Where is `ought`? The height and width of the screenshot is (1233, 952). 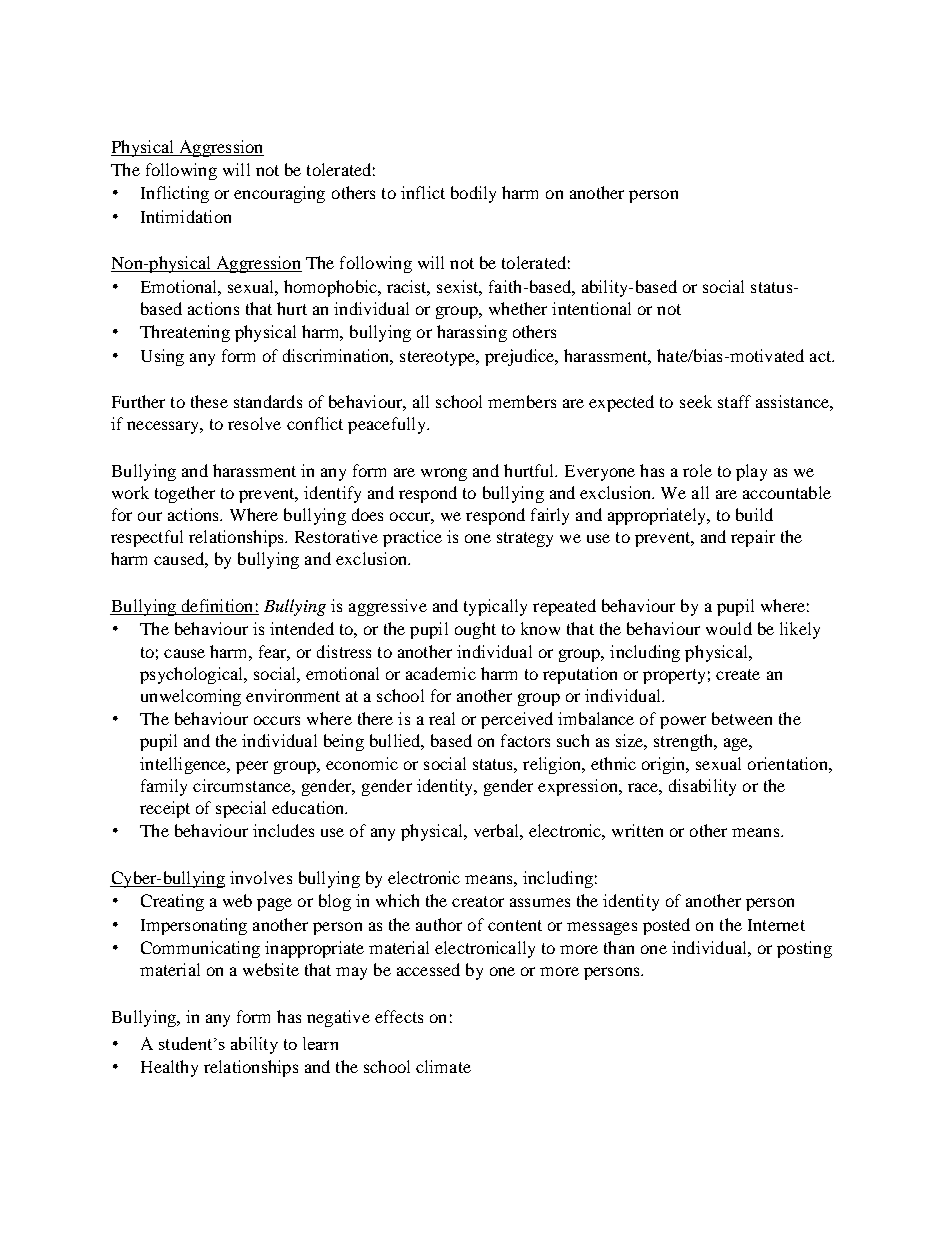 ought is located at coordinates (475, 630).
